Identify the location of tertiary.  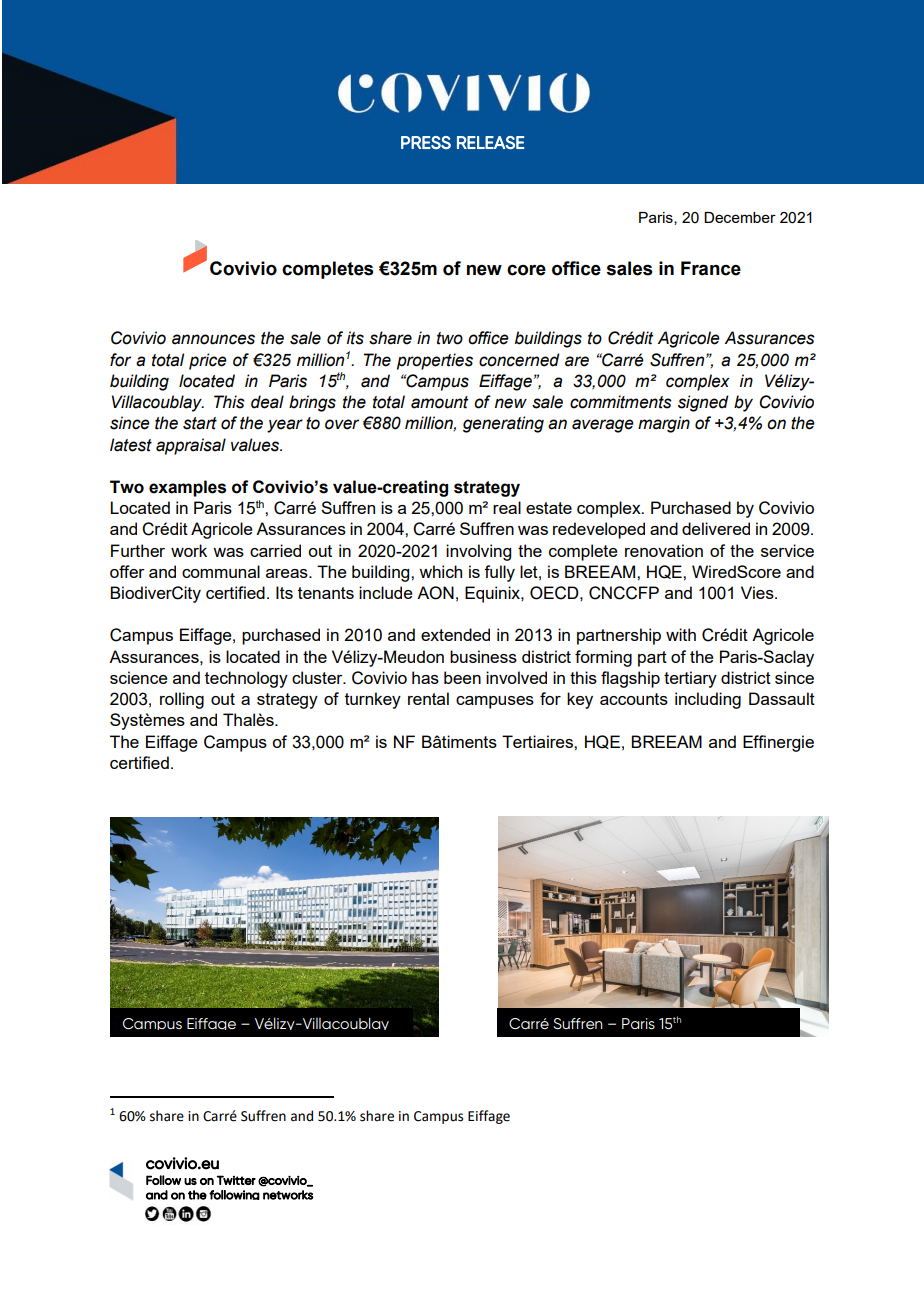
(690, 679).
